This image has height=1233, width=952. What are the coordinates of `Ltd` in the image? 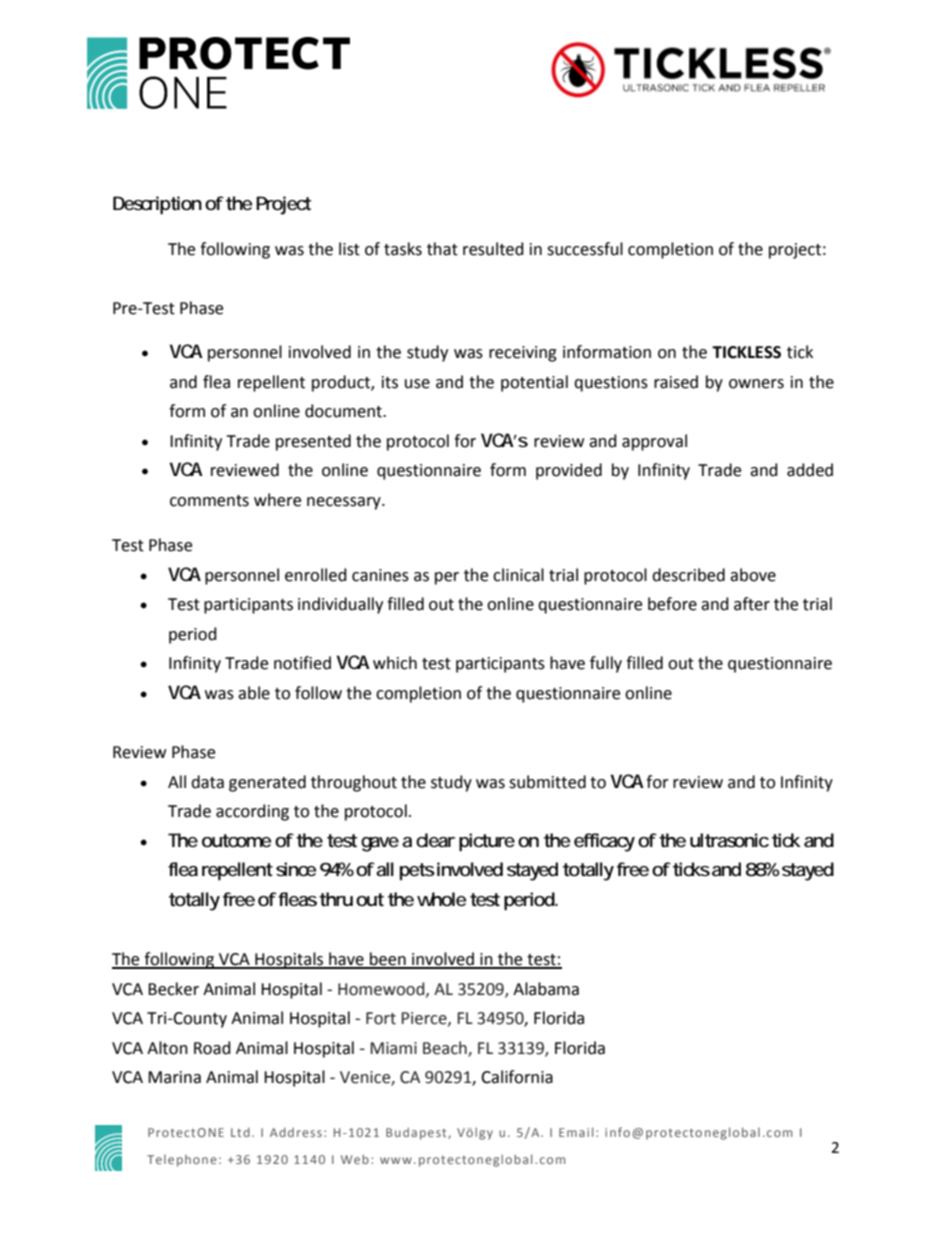 It's located at (240, 1132).
